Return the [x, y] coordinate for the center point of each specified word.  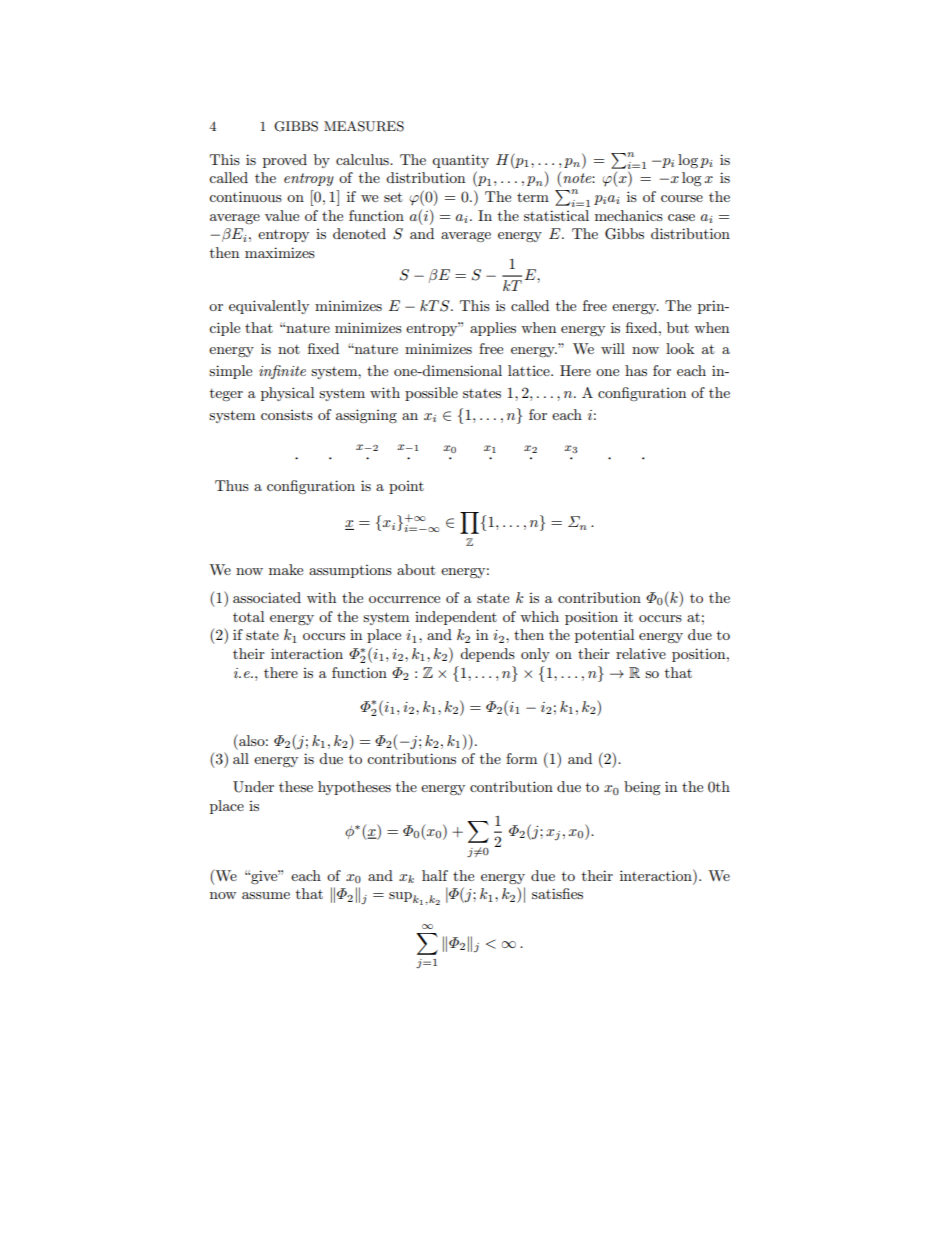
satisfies [557, 893]
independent [456, 618]
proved [285, 161]
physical [287, 394]
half [435, 875]
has [636, 370]
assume [266, 895]
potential [604, 636]
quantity [460, 161]
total [248, 616]
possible [431, 394]
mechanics [629, 215]
